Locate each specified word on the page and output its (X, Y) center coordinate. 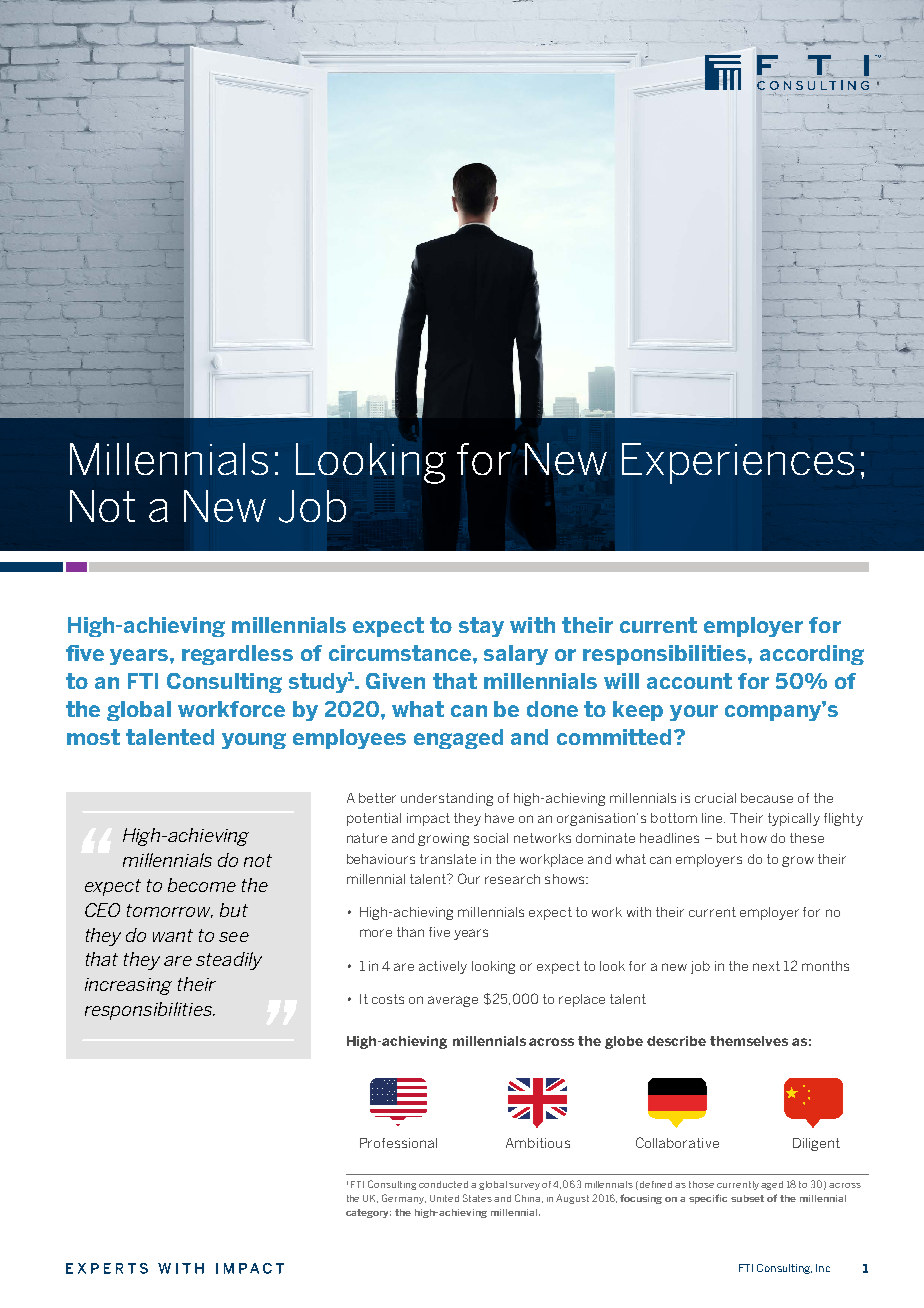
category (368, 1213)
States (477, 1198)
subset (747, 1198)
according (812, 655)
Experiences (738, 463)
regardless (237, 655)
